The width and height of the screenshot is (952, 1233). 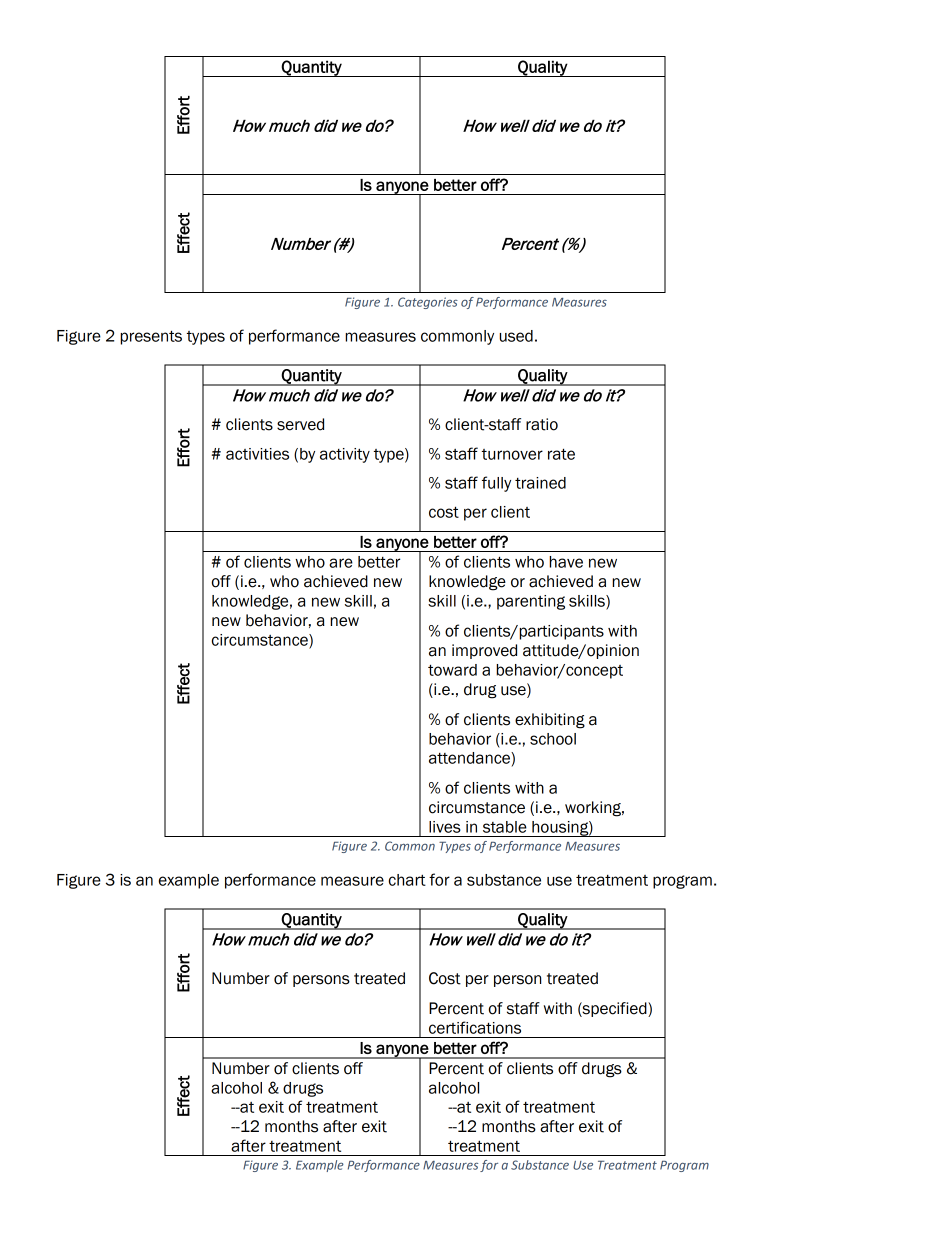 I want to click on presents, so click(x=151, y=337).
